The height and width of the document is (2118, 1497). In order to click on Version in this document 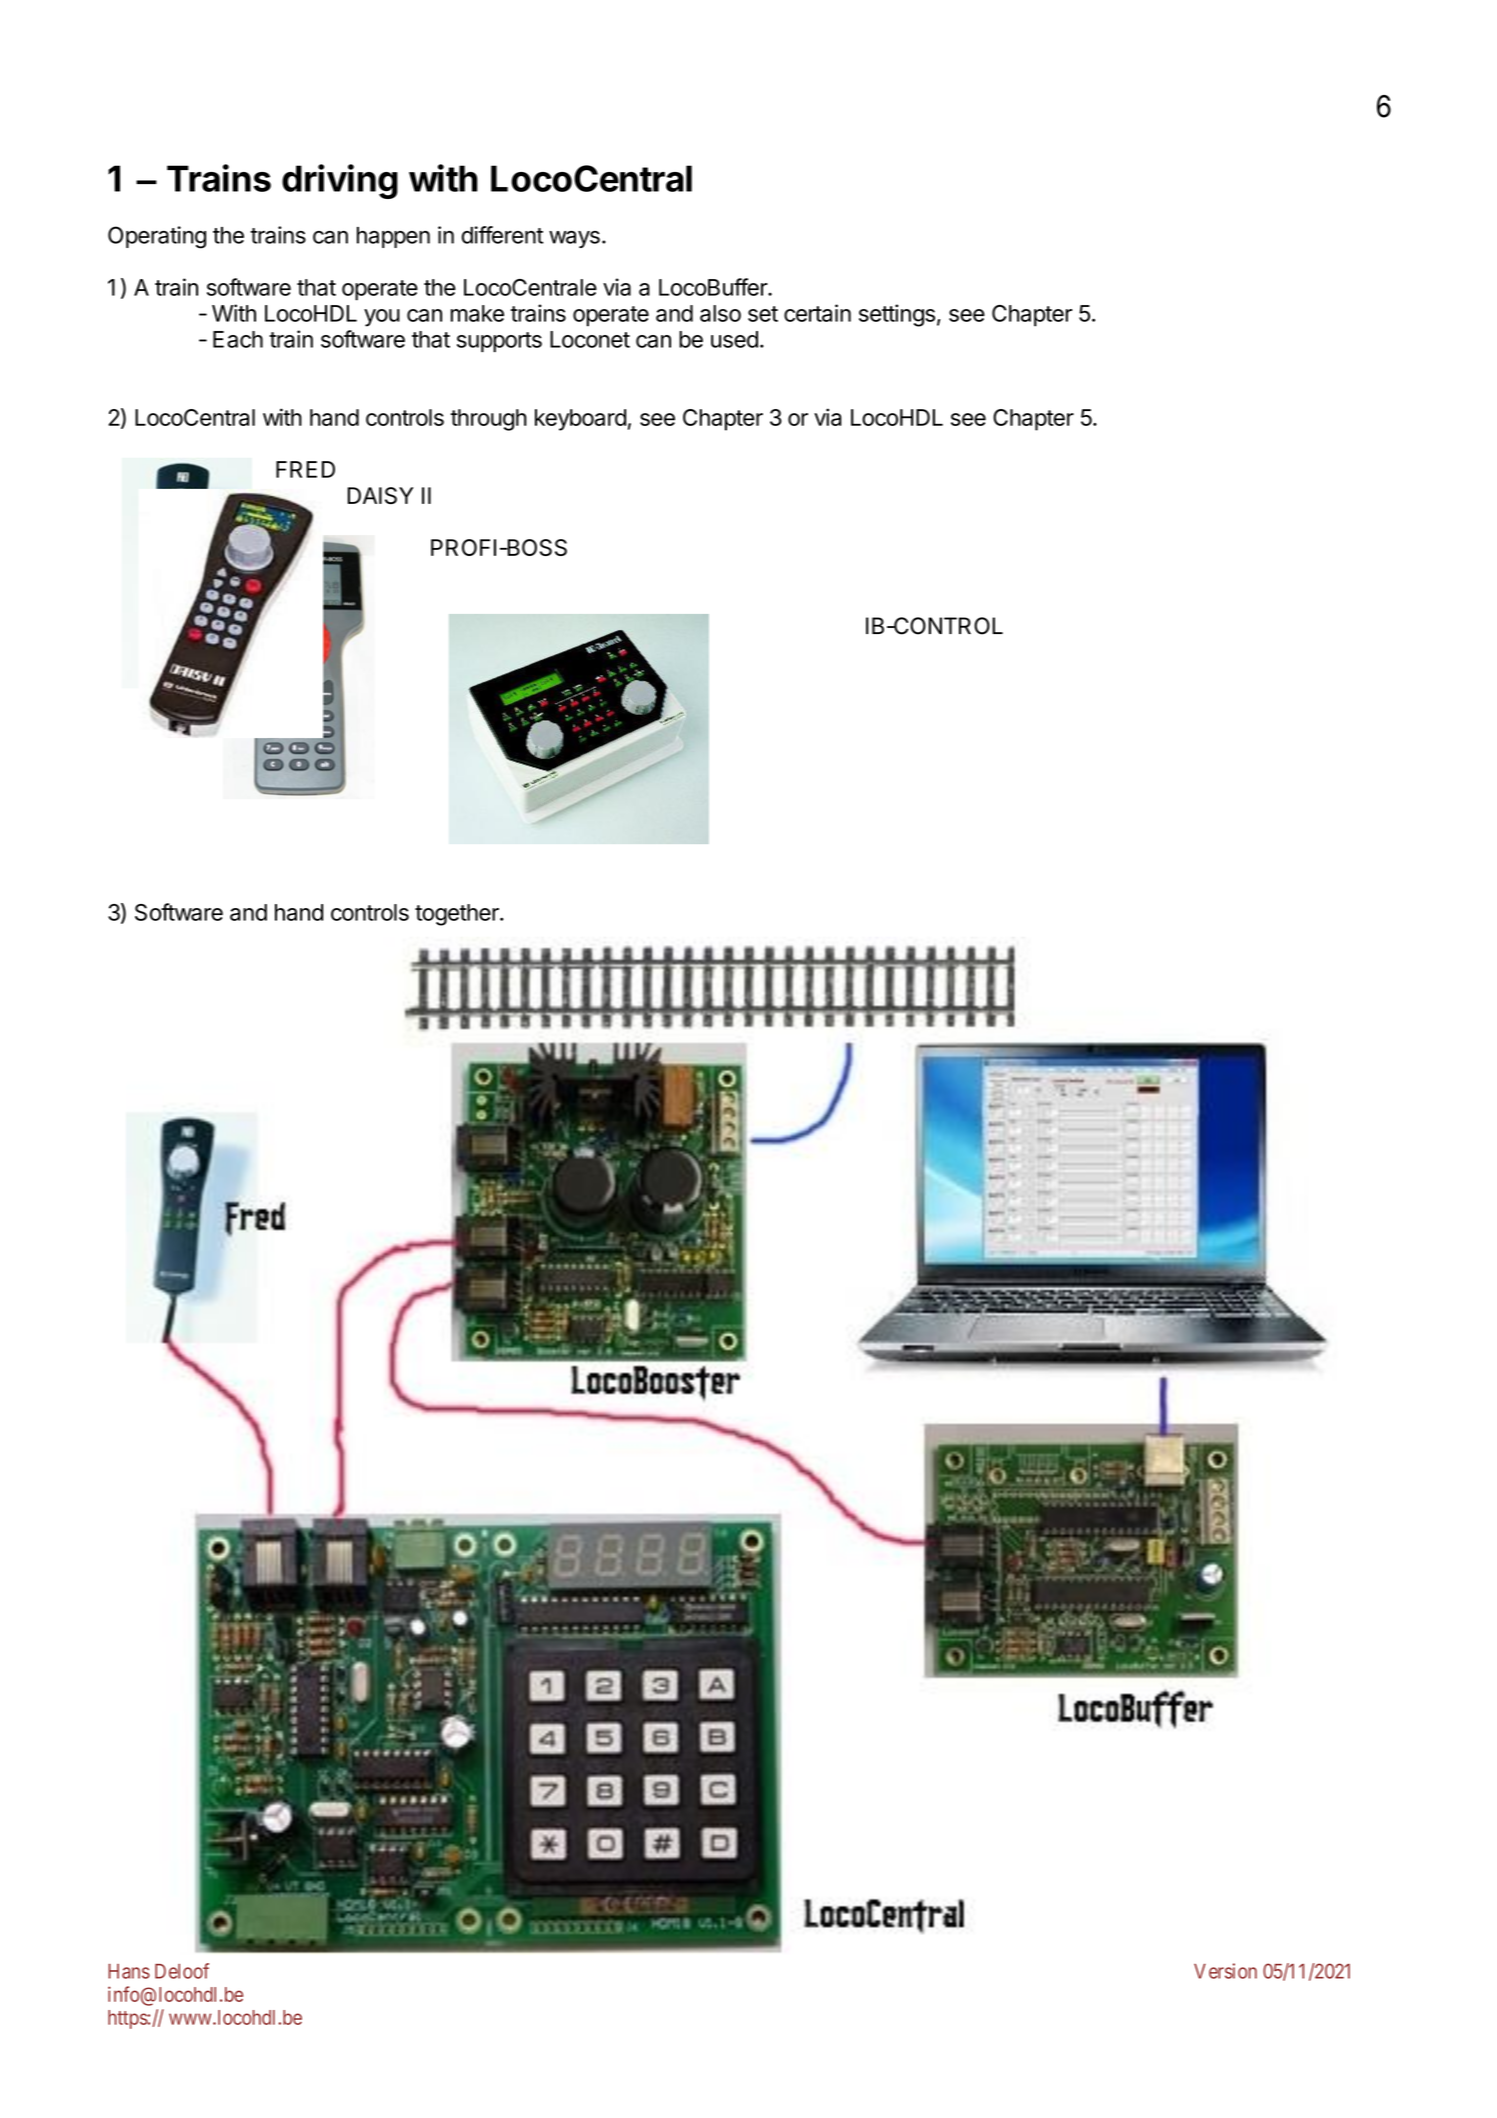, I will do `click(1225, 1971)`.
